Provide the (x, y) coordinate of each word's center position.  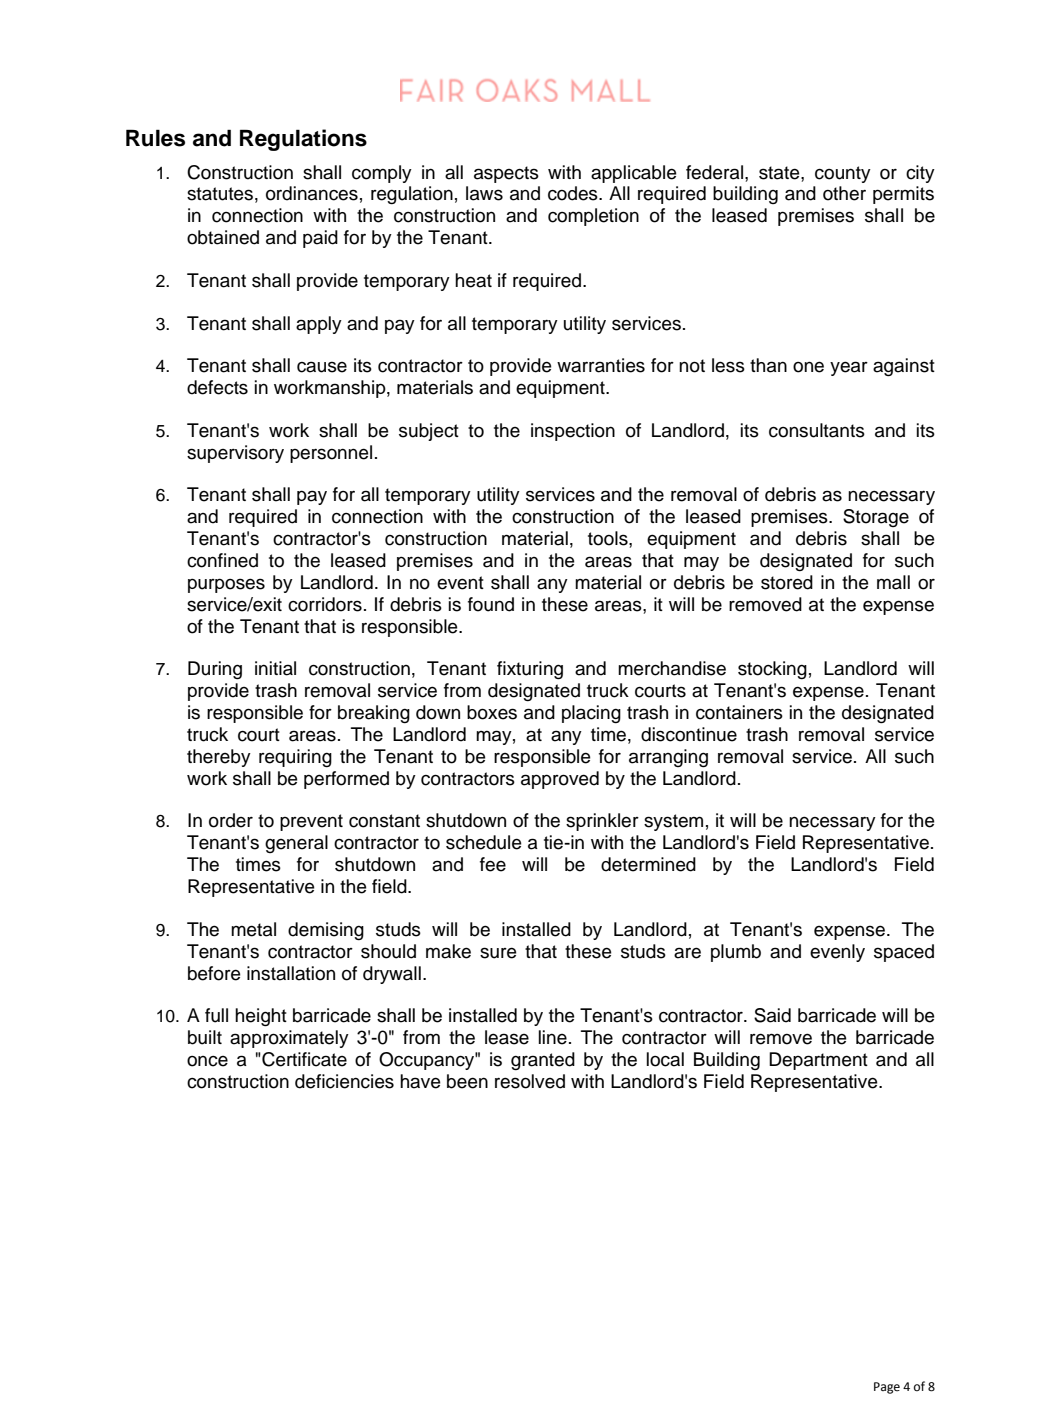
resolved (530, 1081)
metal (253, 929)
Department (818, 1061)
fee (493, 864)
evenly (837, 953)
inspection (573, 432)
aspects (506, 174)
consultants (817, 430)
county (843, 174)
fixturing (530, 670)
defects (217, 387)
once (207, 1061)
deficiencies (344, 1081)
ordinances (312, 193)
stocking (772, 670)
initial (275, 668)
